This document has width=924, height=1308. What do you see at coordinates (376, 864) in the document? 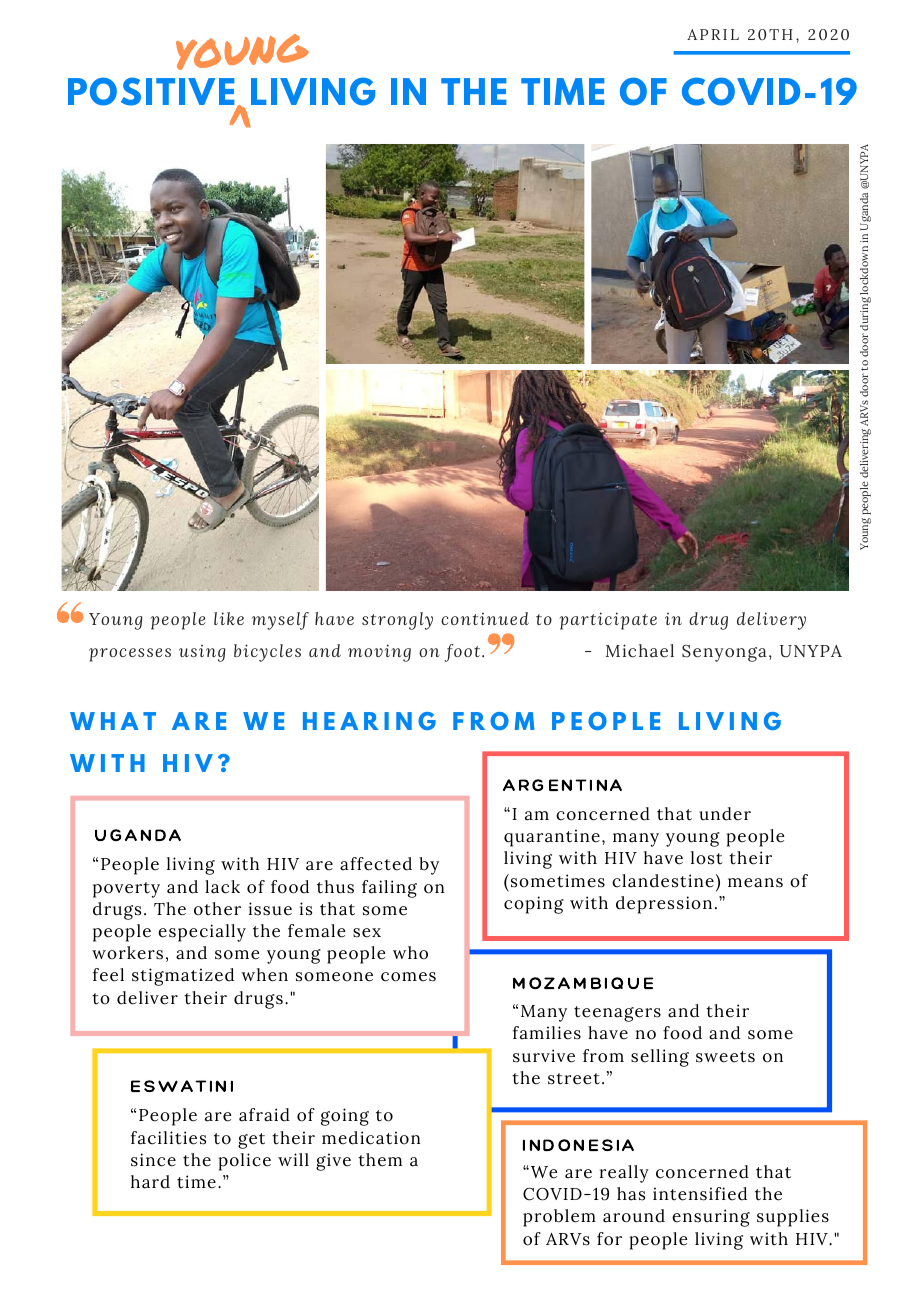
I see `affected` at bounding box center [376, 864].
